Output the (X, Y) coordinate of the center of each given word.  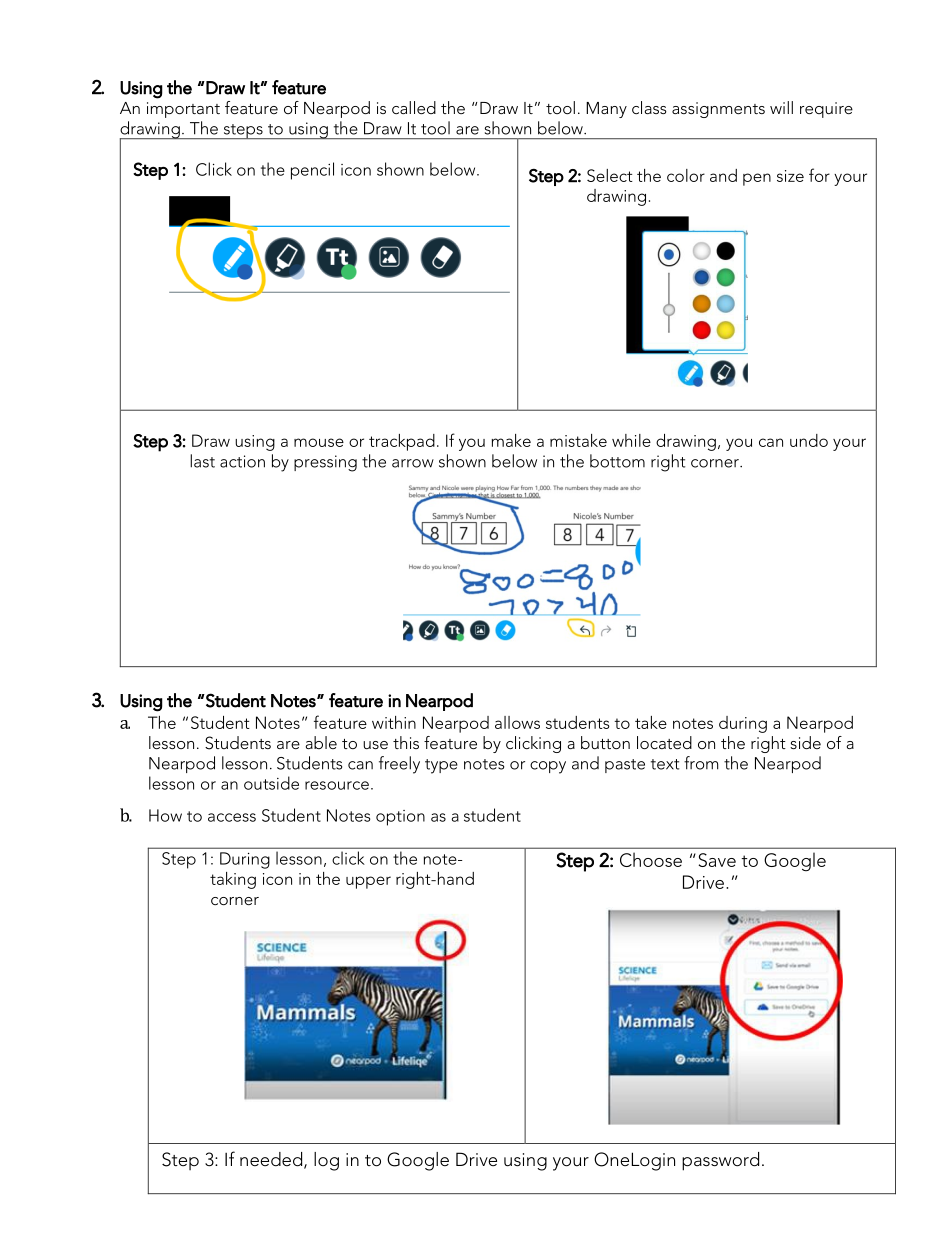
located (664, 742)
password (720, 1161)
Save (717, 860)
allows (517, 722)
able (321, 742)
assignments (718, 110)
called (414, 107)
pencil (312, 171)
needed (272, 1160)
